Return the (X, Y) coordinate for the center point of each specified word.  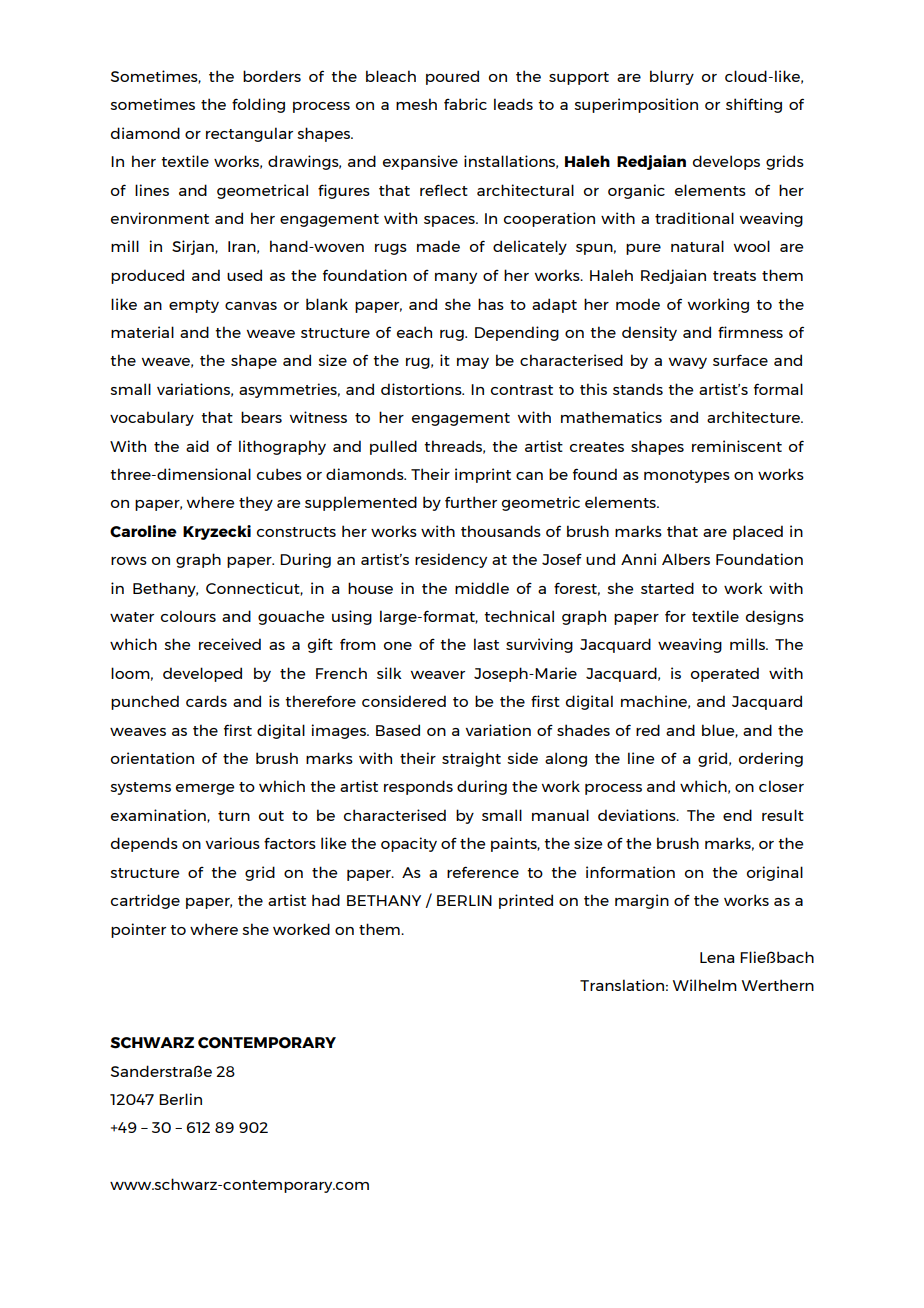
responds (418, 787)
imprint (483, 475)
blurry (672, 77)
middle (482, 588)
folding (258, 105)
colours (188, 616)
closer (781, 786)
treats (734, 276)
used (244, 275)
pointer (138, 930)
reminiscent (737, 446)
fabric (465, 104)
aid (197, 446)
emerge (205, 789)
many (456, 278)
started (667, 588)
